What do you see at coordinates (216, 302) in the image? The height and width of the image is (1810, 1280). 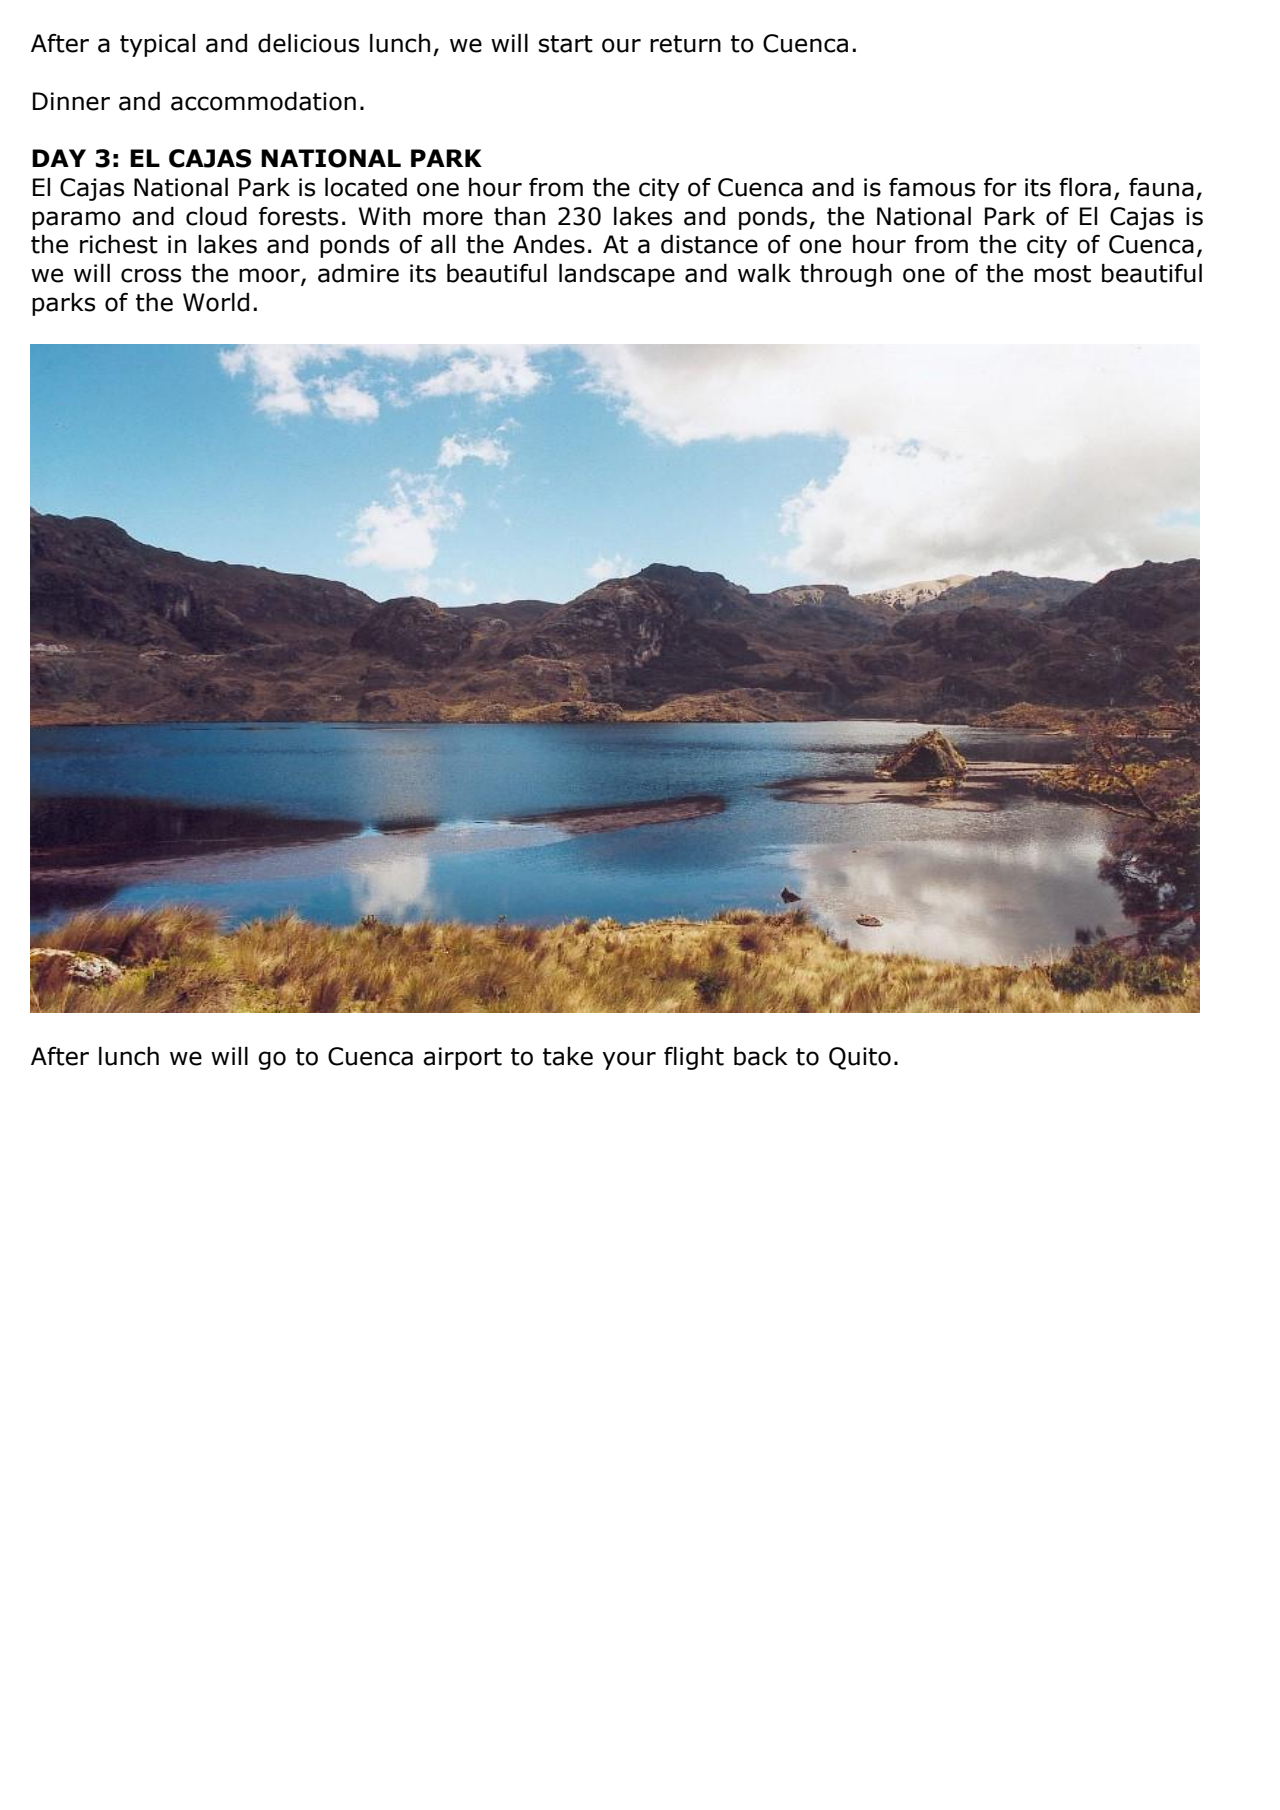 I see `World` at bounding box center [216, 302].
